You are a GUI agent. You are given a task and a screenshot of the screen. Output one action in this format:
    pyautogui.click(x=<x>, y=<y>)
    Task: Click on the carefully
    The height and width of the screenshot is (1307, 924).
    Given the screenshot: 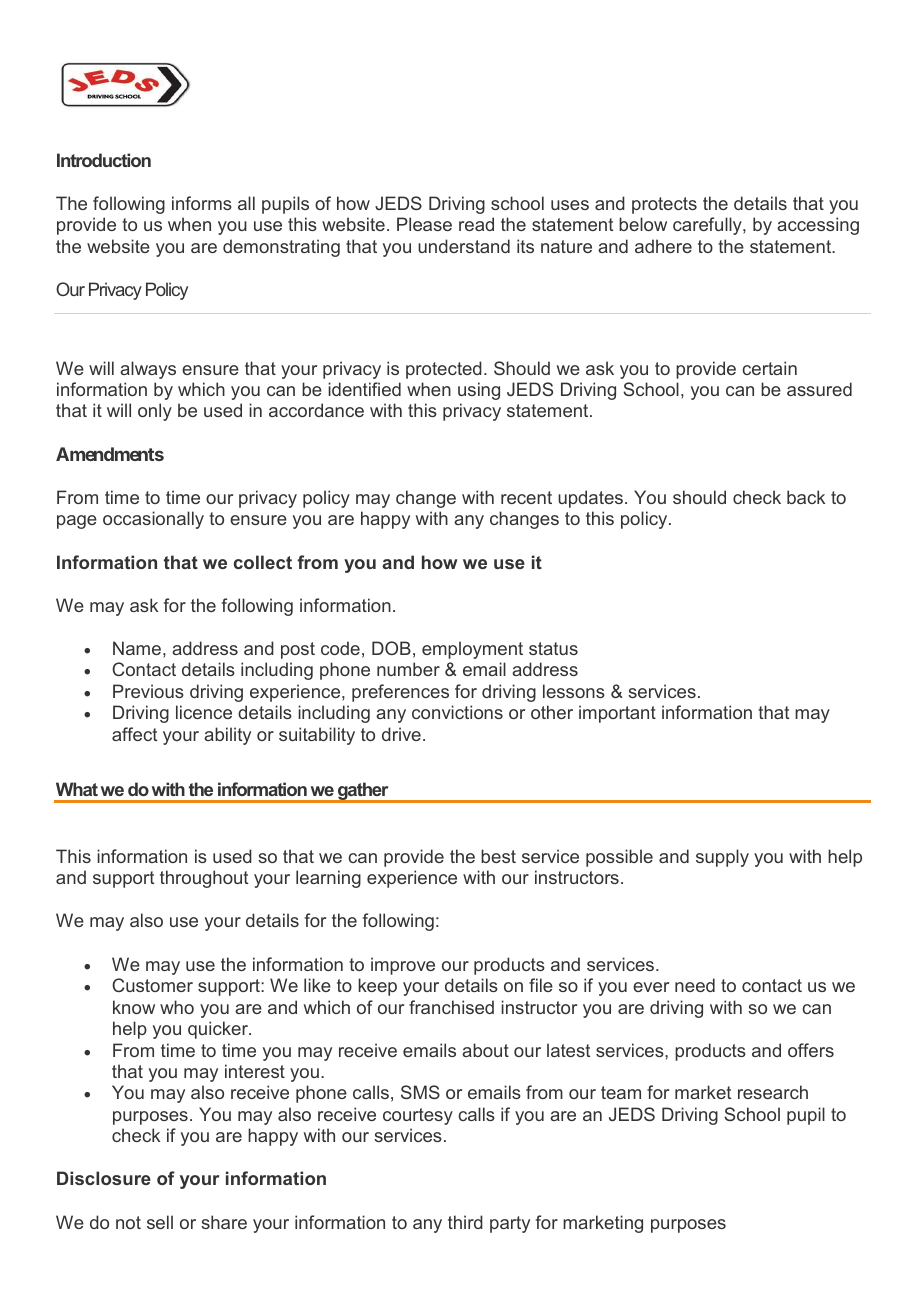 What is the action you would take?
    pyautogui.click(x=708, y=226)
